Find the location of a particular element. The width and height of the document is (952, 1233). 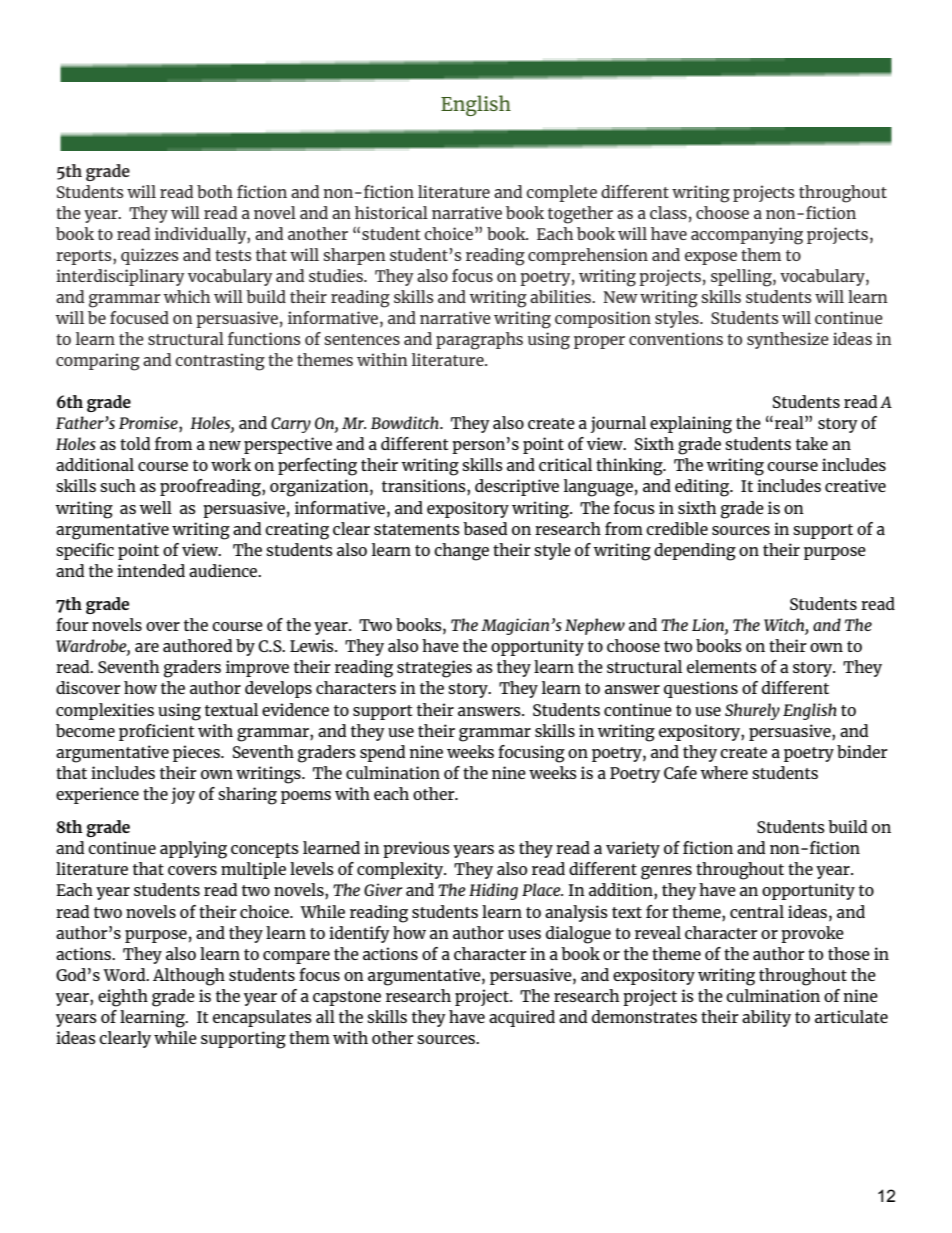

historical is located at coordinates (391, 212).
